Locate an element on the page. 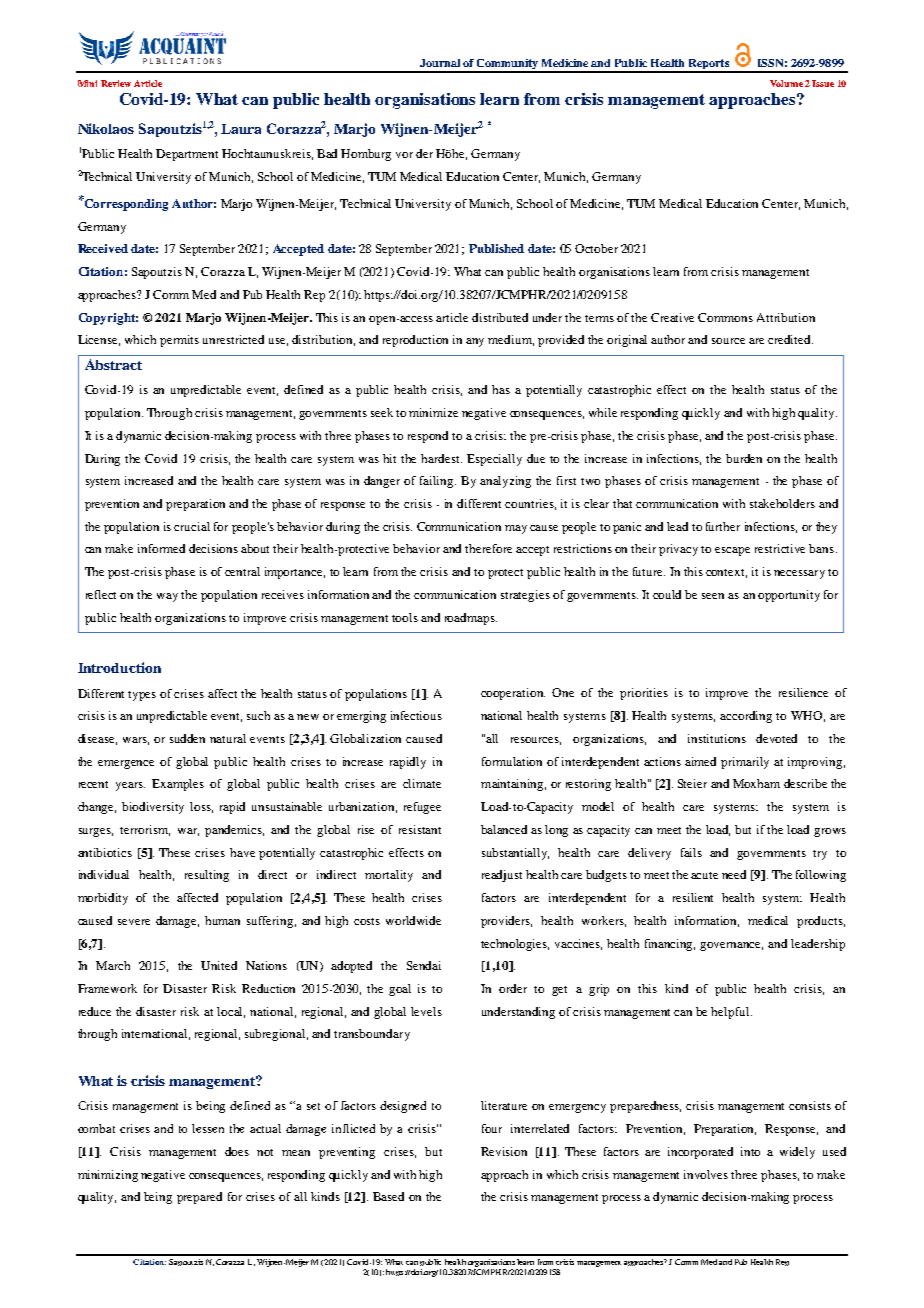  does is located at coordinates (237, 1151).
